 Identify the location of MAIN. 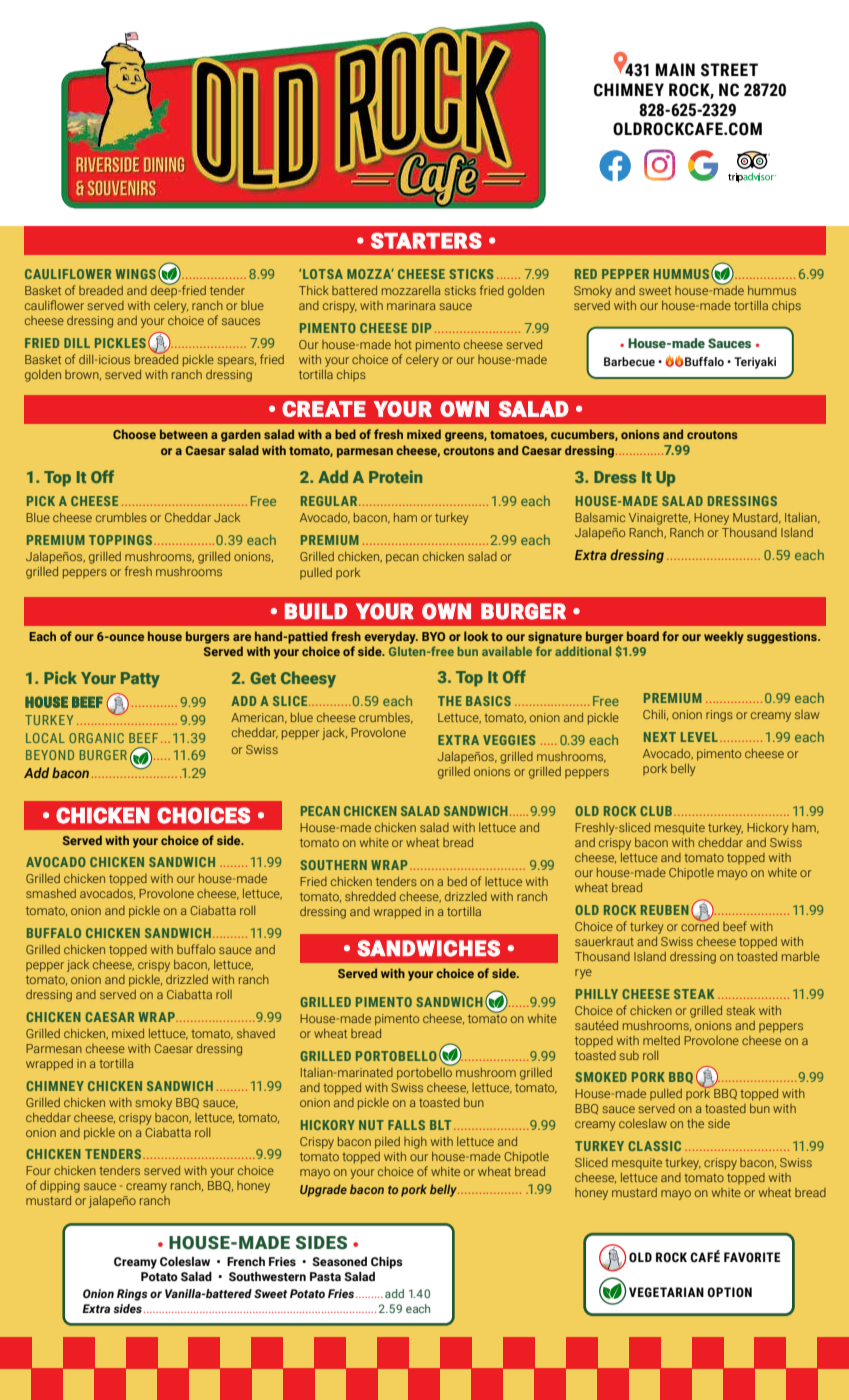
(675, 69).
